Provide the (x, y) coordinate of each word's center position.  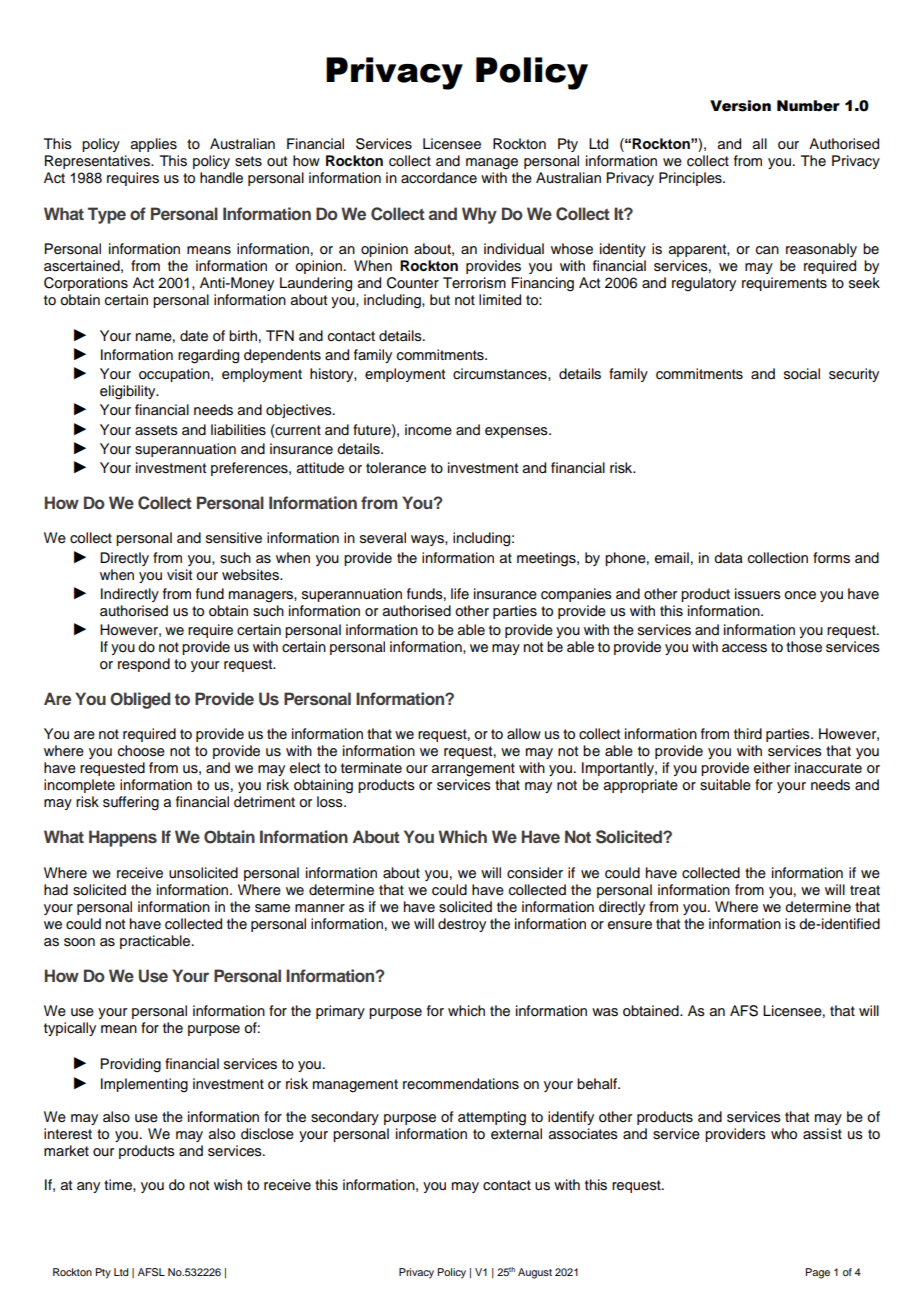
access (744, 648)
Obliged (140, 700)
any (88, 1187)
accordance (439, 178)
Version (740, 106)
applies (154, 145)
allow (524, 734)
